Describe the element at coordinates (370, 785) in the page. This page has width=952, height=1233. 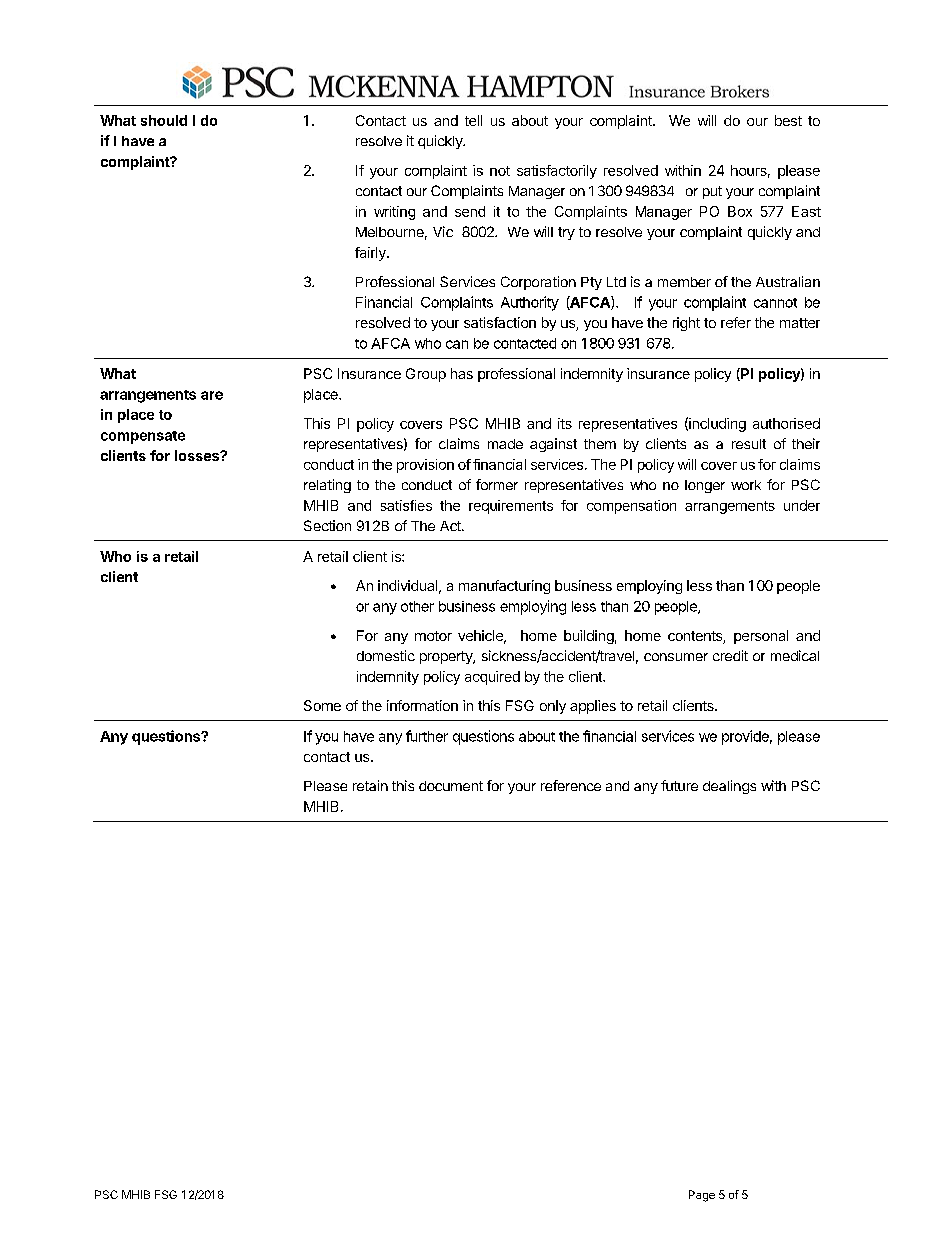
I see `retain` at that location.
